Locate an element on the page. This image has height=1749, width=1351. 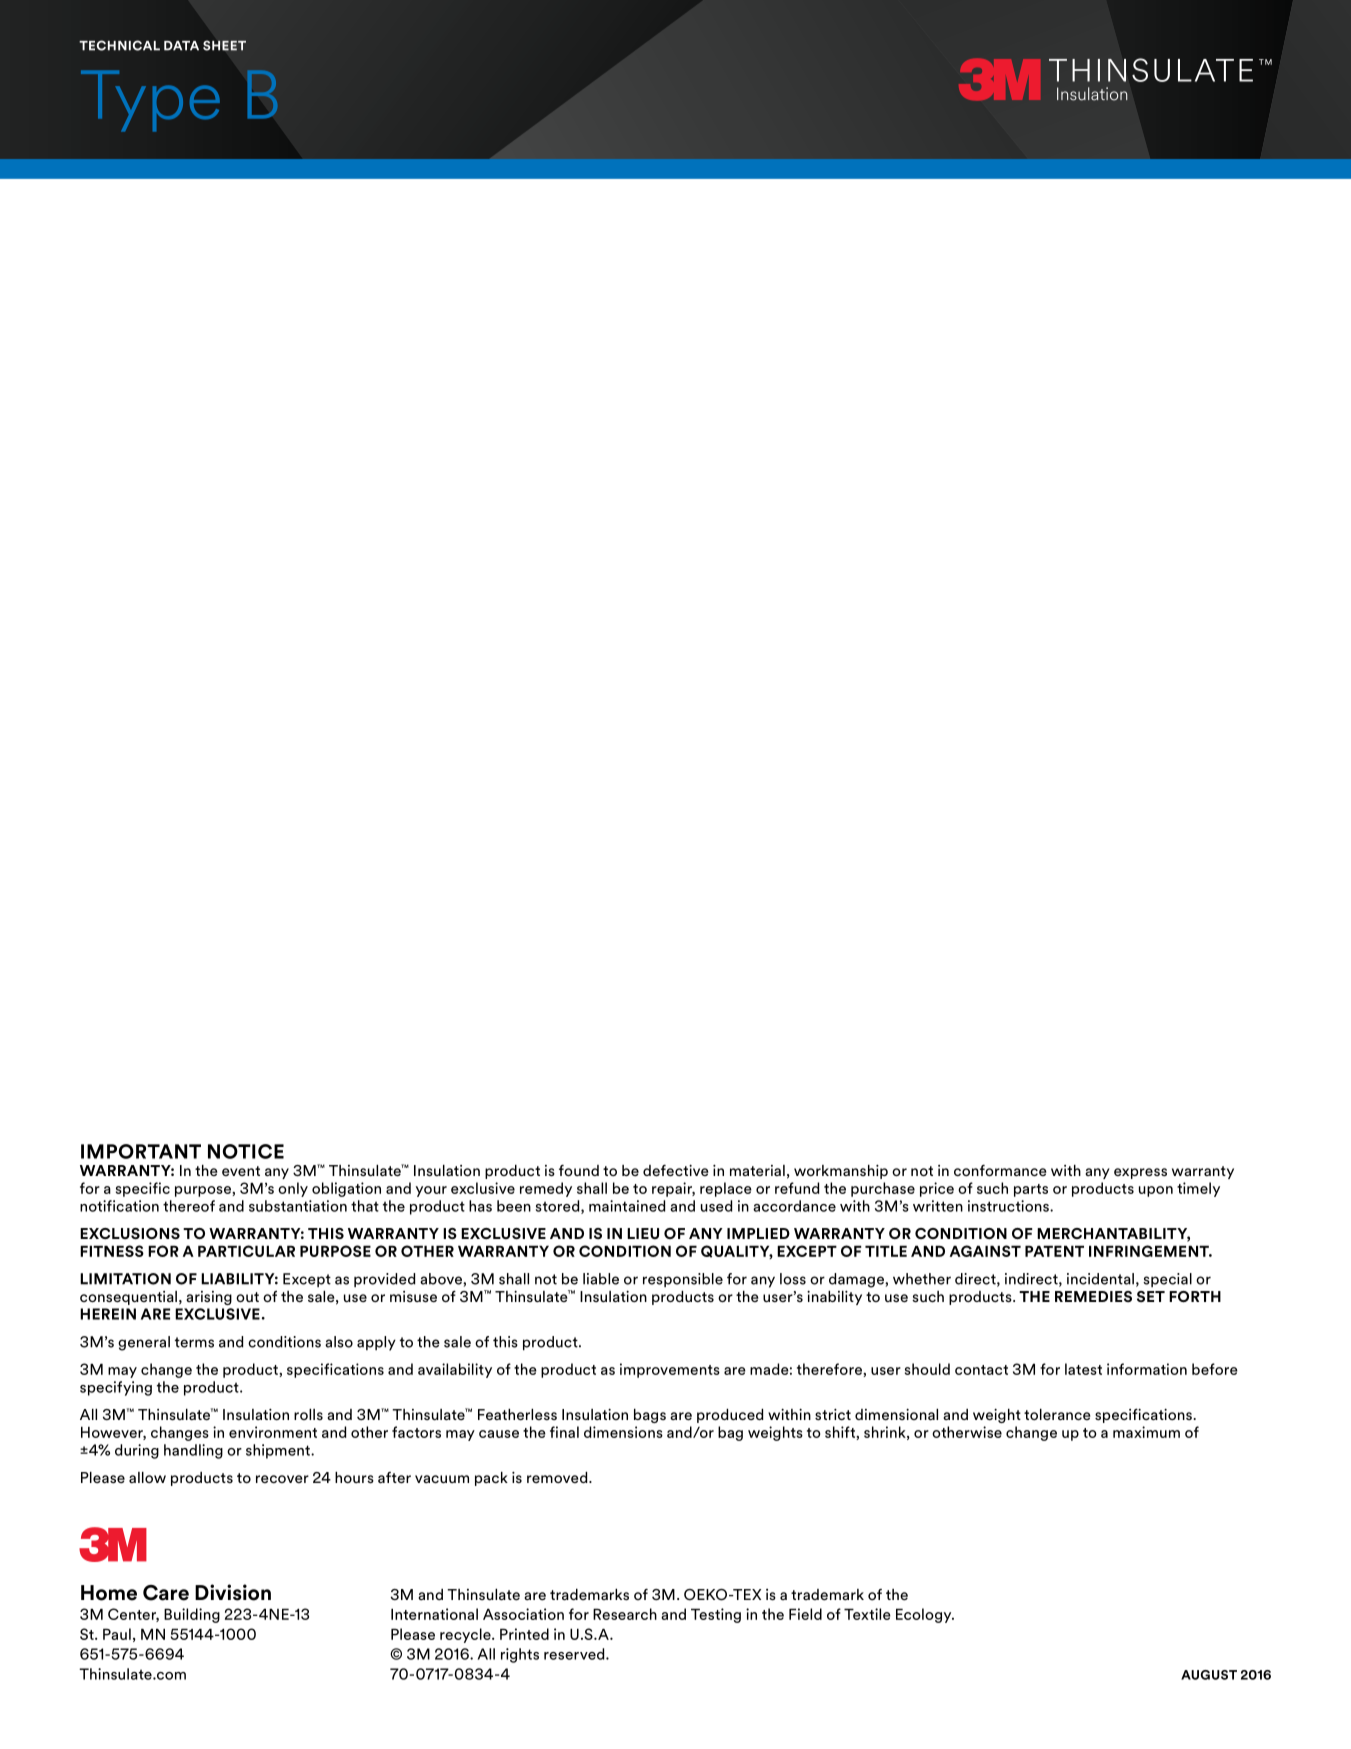
Division is located at coordinates (233, 1592).
